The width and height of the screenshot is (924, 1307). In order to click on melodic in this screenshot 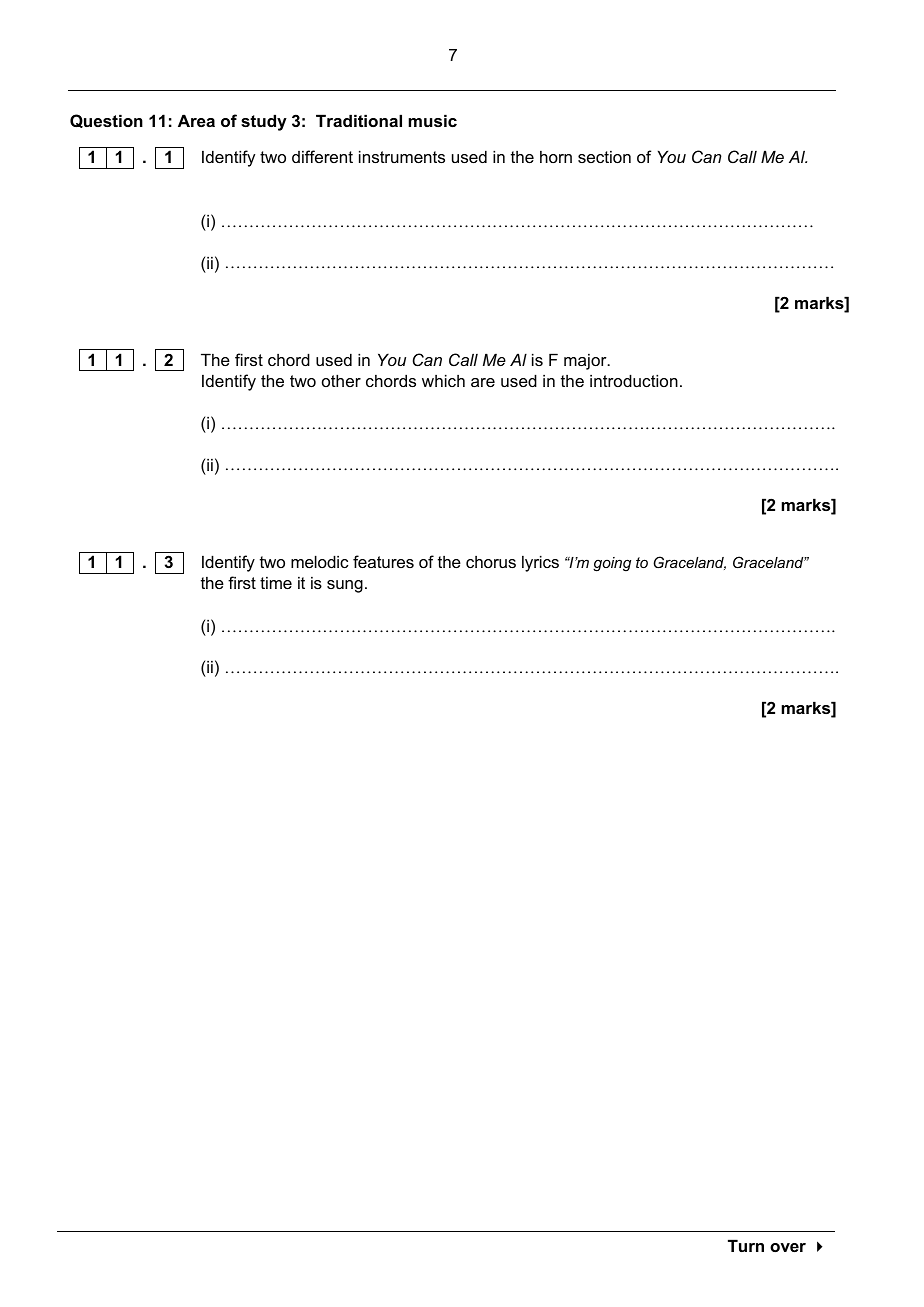, I will do `click(319, 561)`.
